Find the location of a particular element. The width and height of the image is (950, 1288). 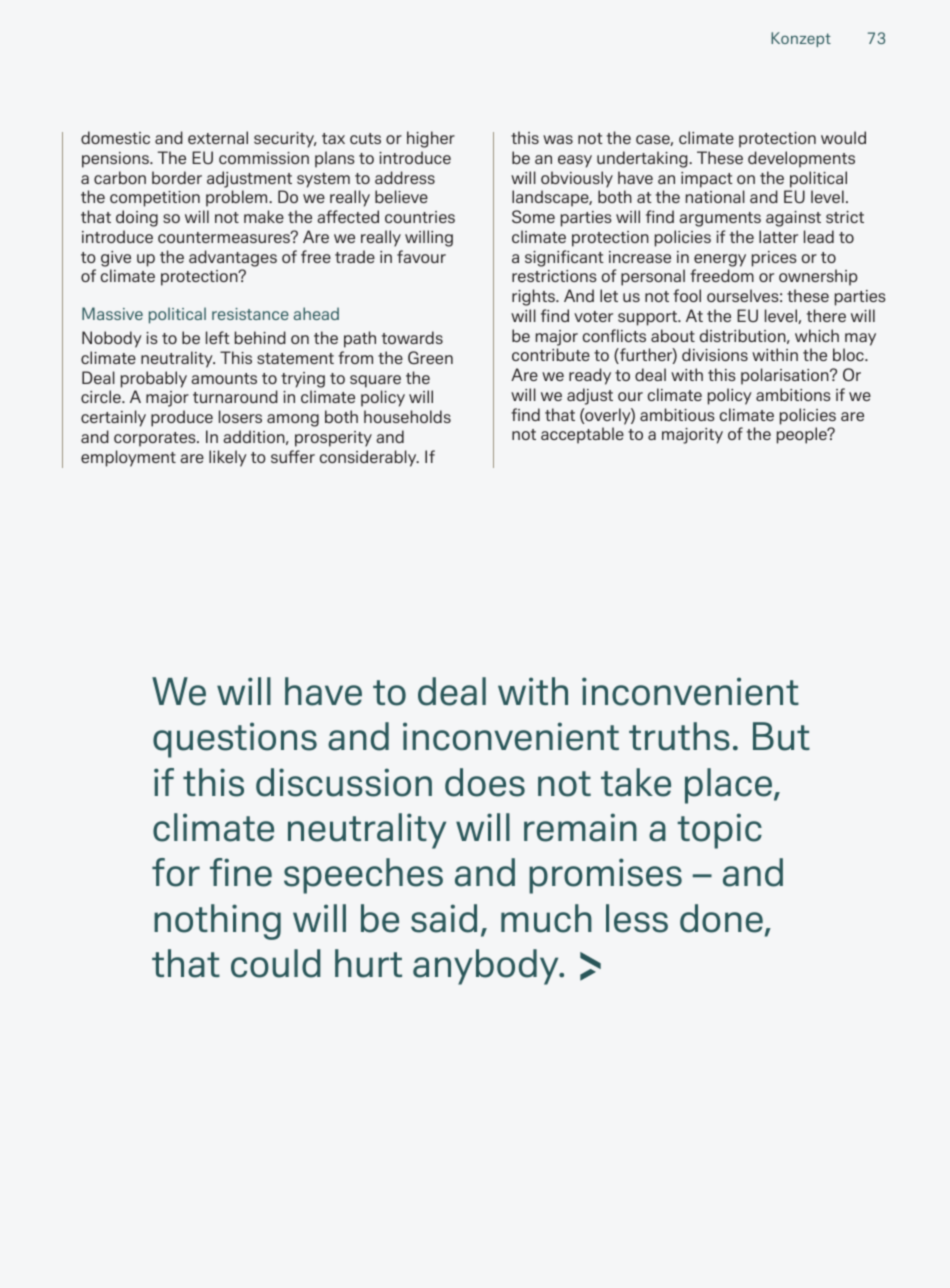

developments is located at coordinates (801, 159).
